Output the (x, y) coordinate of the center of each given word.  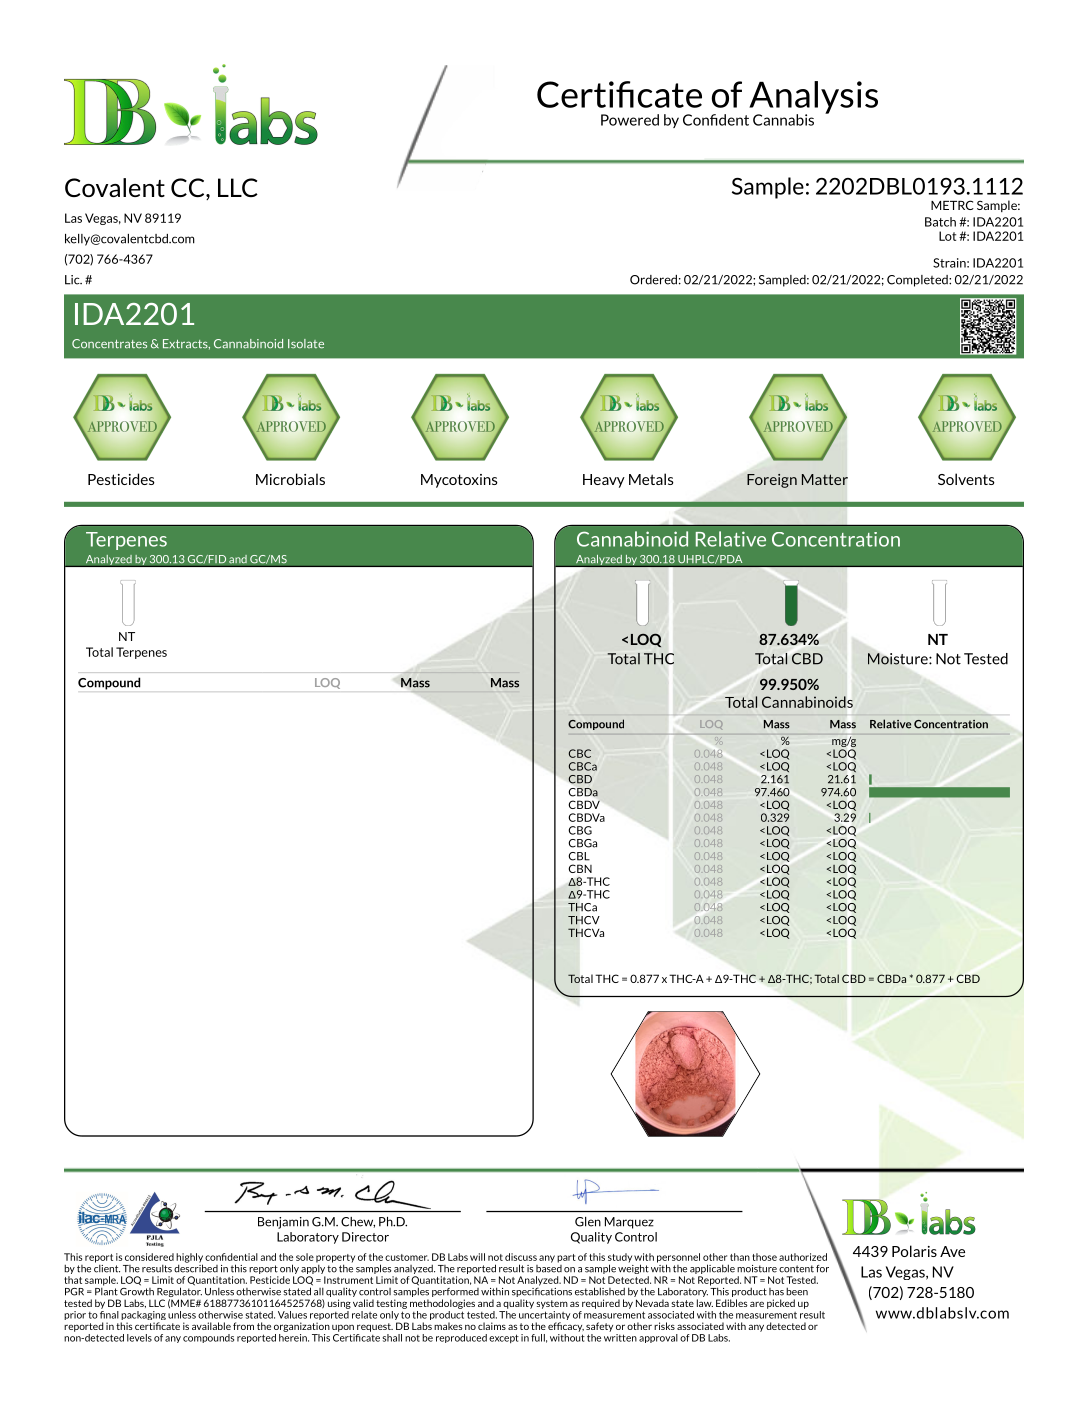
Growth (137, 1290)
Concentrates (109, 344)
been (797, 1291)
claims (492, 1326)
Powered (630, 120)
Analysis (813, 98)
